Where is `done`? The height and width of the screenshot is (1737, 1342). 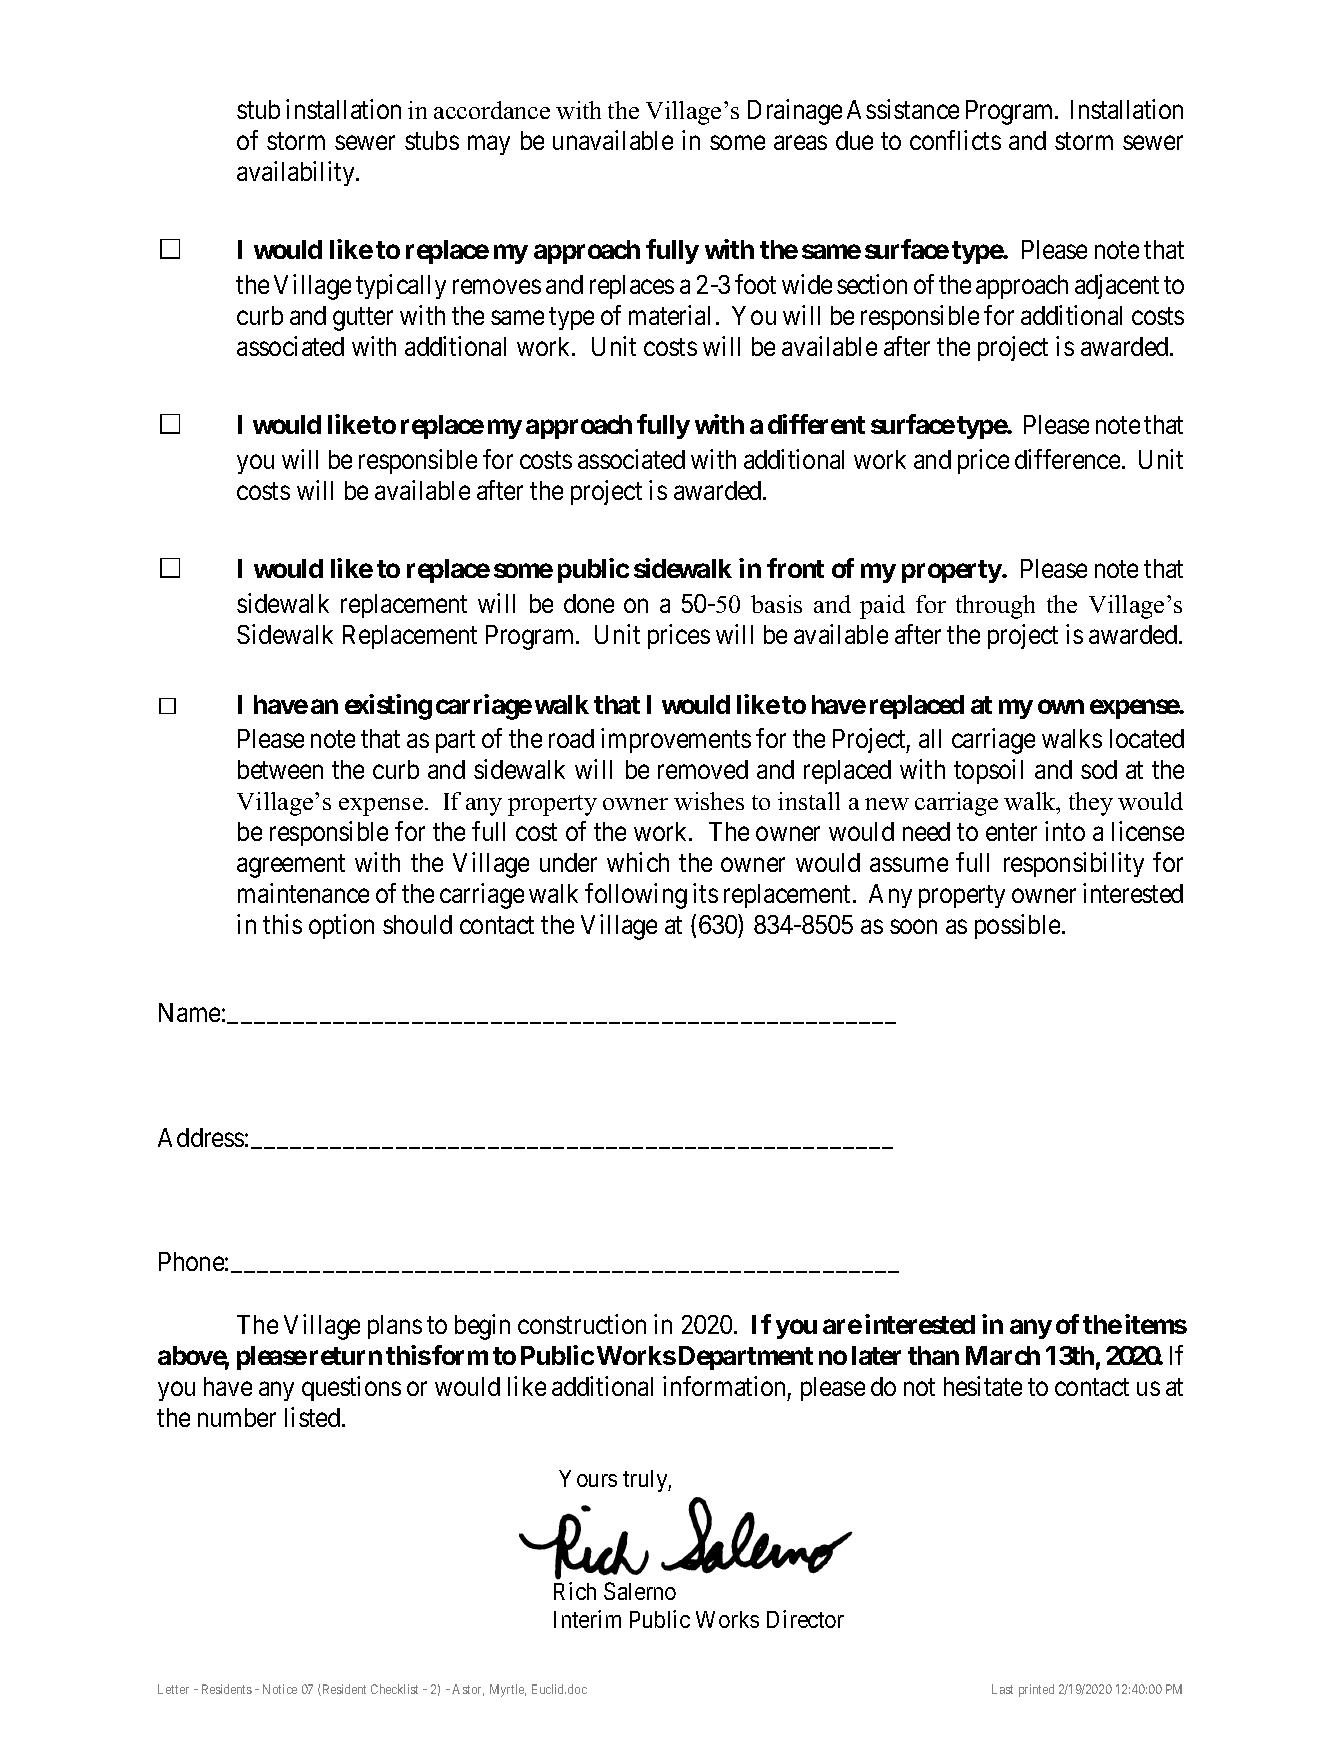 done is located at coordinates (589, 603).
